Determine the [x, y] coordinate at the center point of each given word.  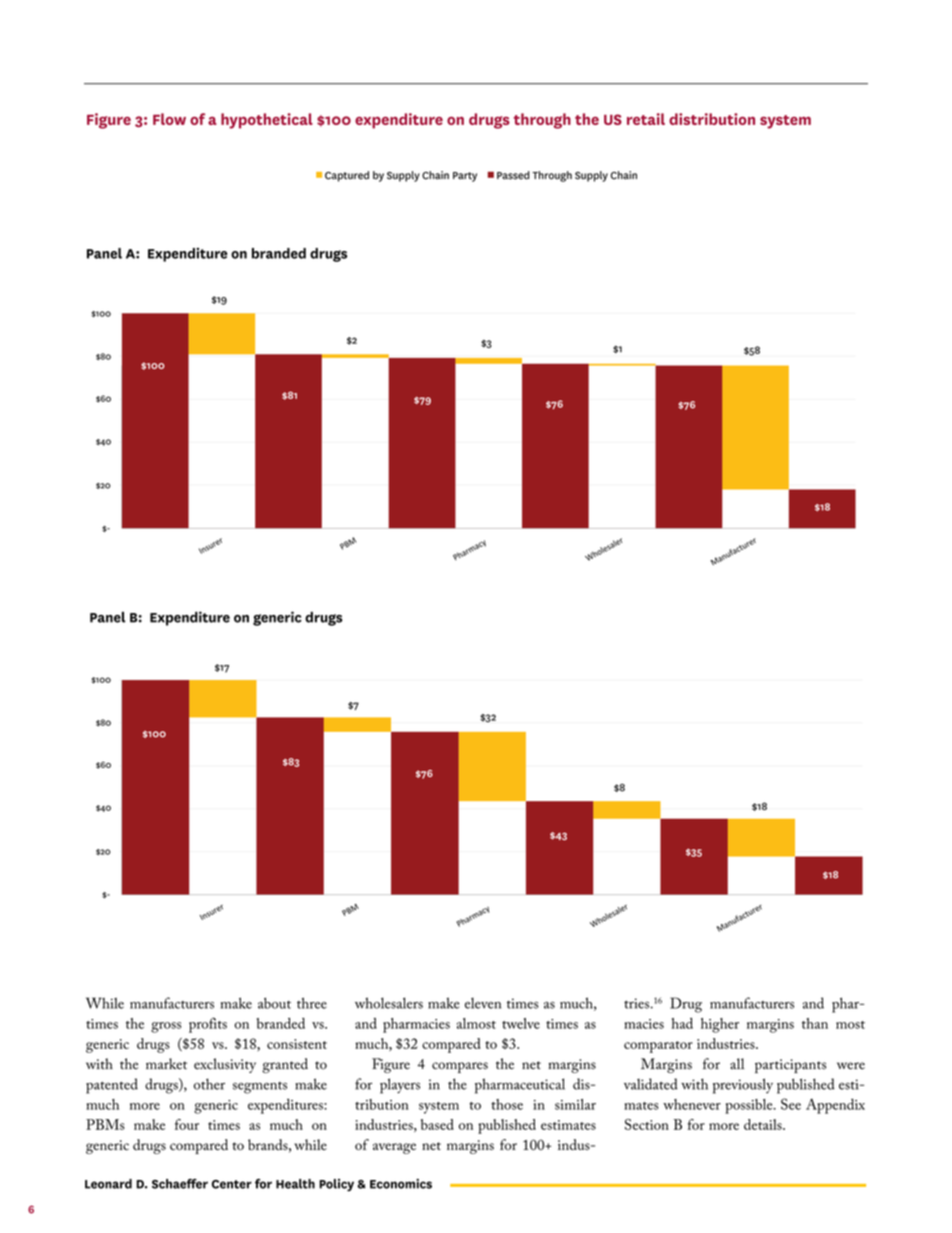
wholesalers [389, 1003]
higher [720, 1025]
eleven [483, 1003]
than [815, 1023]
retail [646, 119]
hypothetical [267, 121]
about [274, 1003]
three [312, 1003]
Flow [169, 119]
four [187, 1124]
